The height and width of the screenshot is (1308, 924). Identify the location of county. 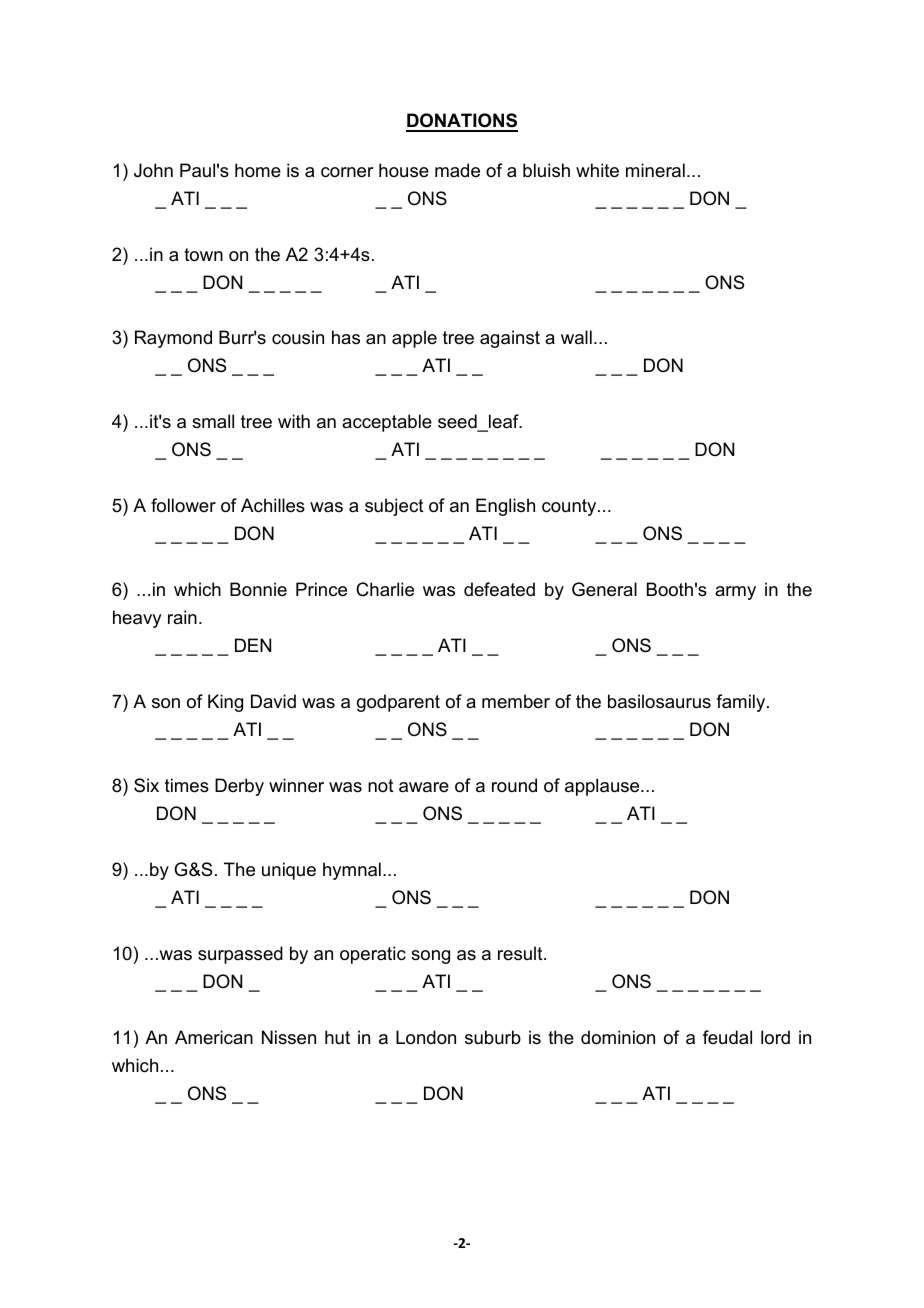
(570, 507).
